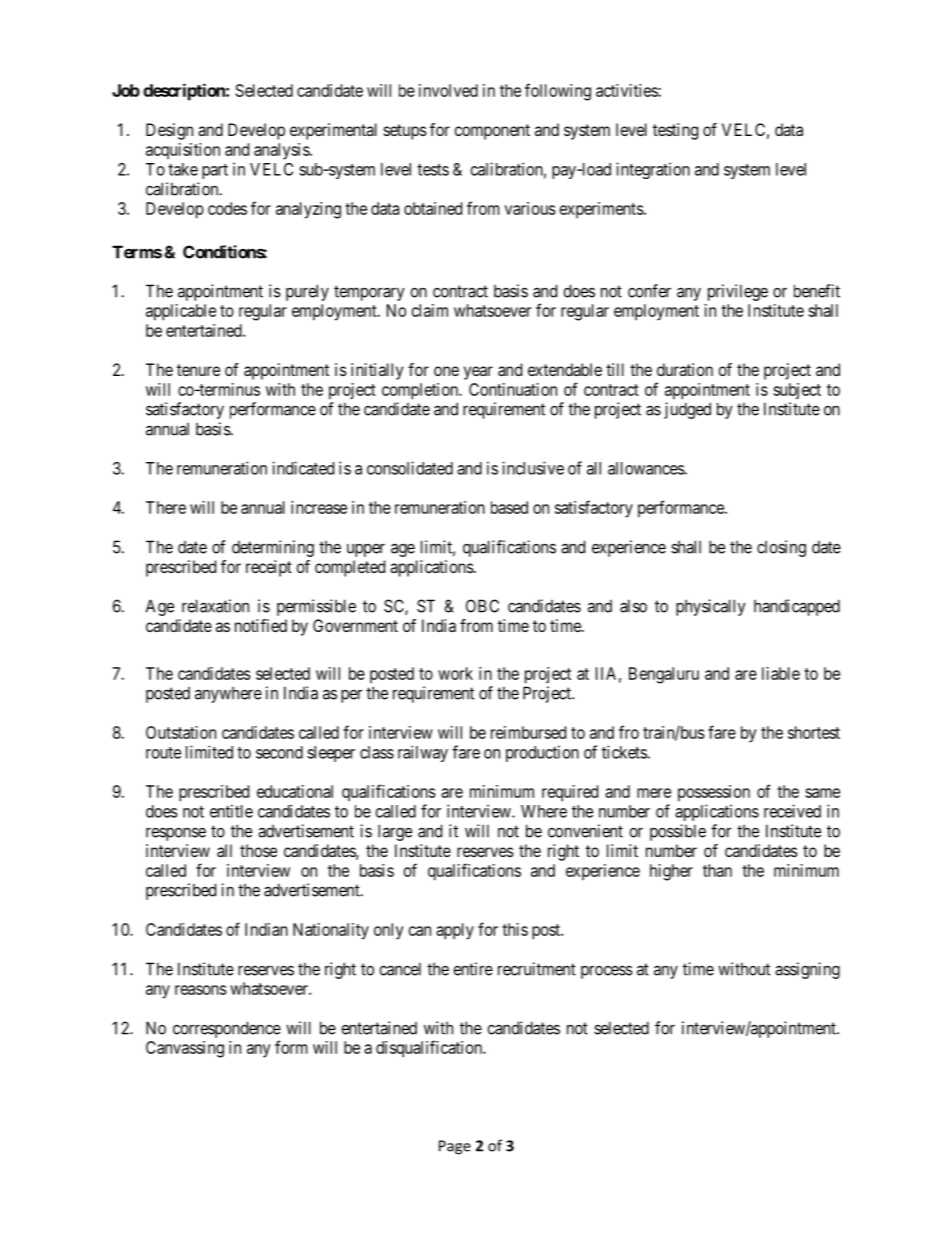 The width and height of the document is (952, 1233). What do you see at coordinates (169, 131) in the document?
I see `Design` at bounding box center [169, 131].
